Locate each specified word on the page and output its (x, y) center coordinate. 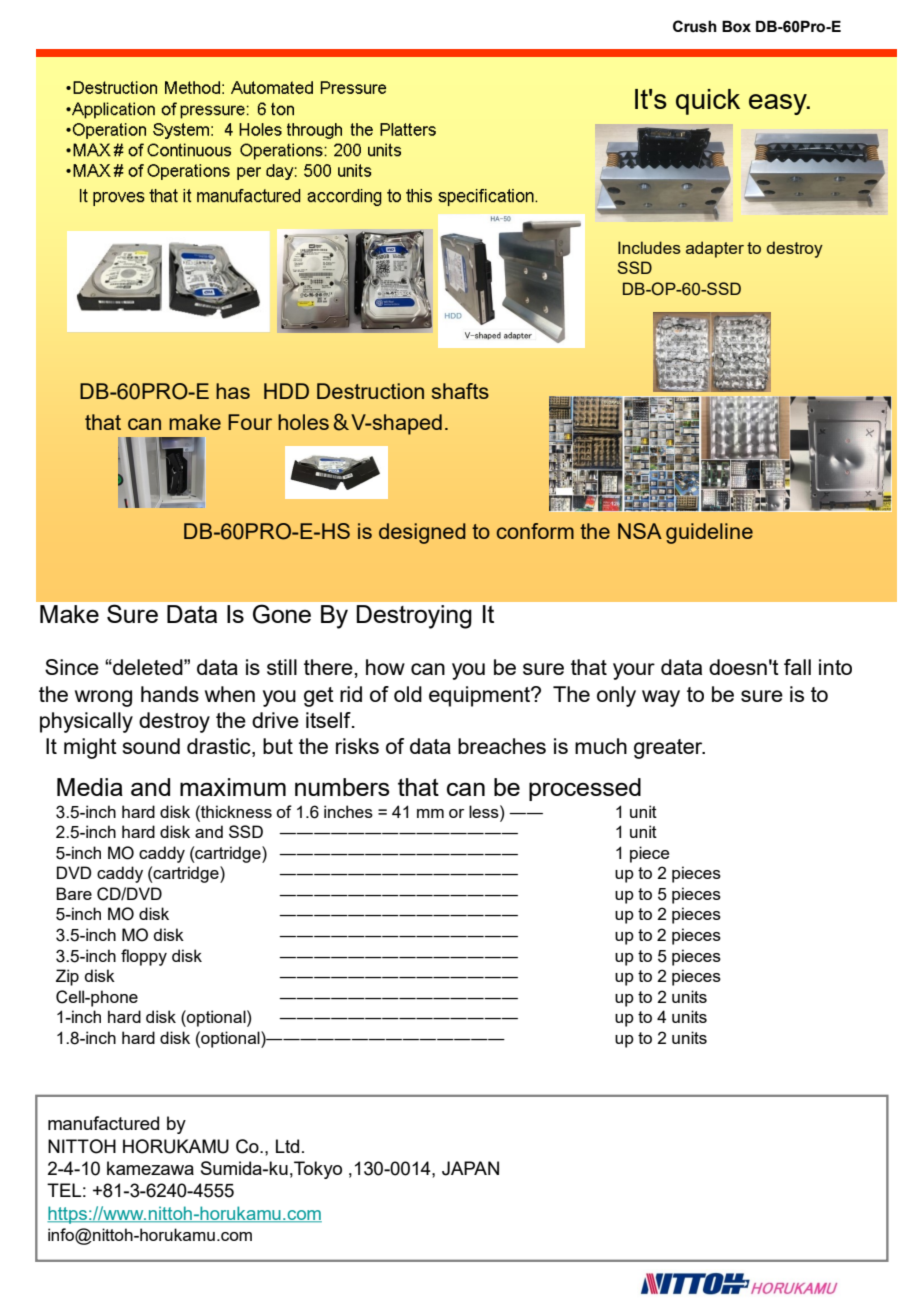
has (233, 391)
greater (669, 749)
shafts (460, 391)
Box (736, 26)
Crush (695, 26)
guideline (709, 533)
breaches (502, 746)
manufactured (103, 1123)
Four (250, 422)
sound (151, 746)
